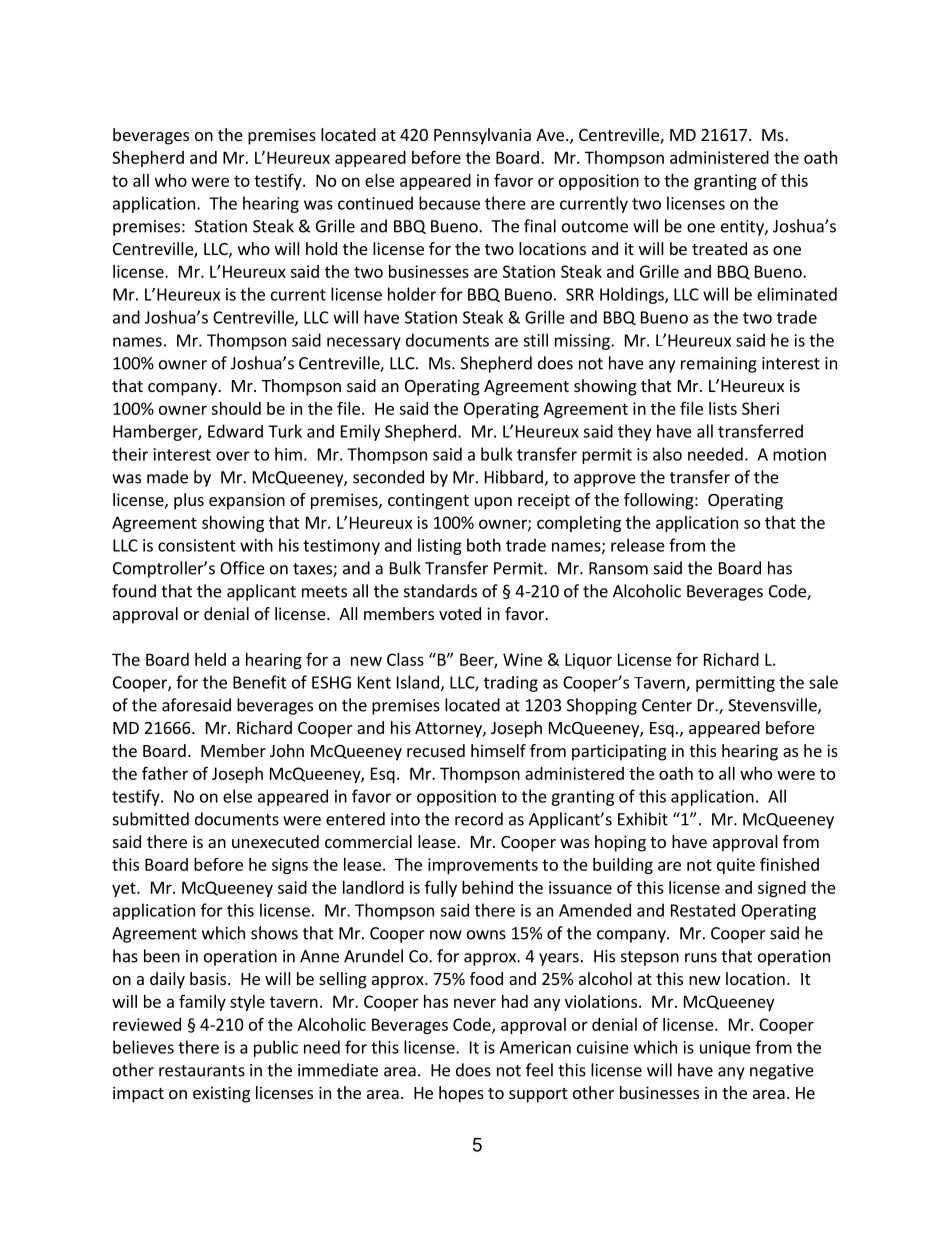 This screenshot has height=1233, width=952. Describe the element at coordinates (736, 866) in the screenshot. I see `quite` at that location.
